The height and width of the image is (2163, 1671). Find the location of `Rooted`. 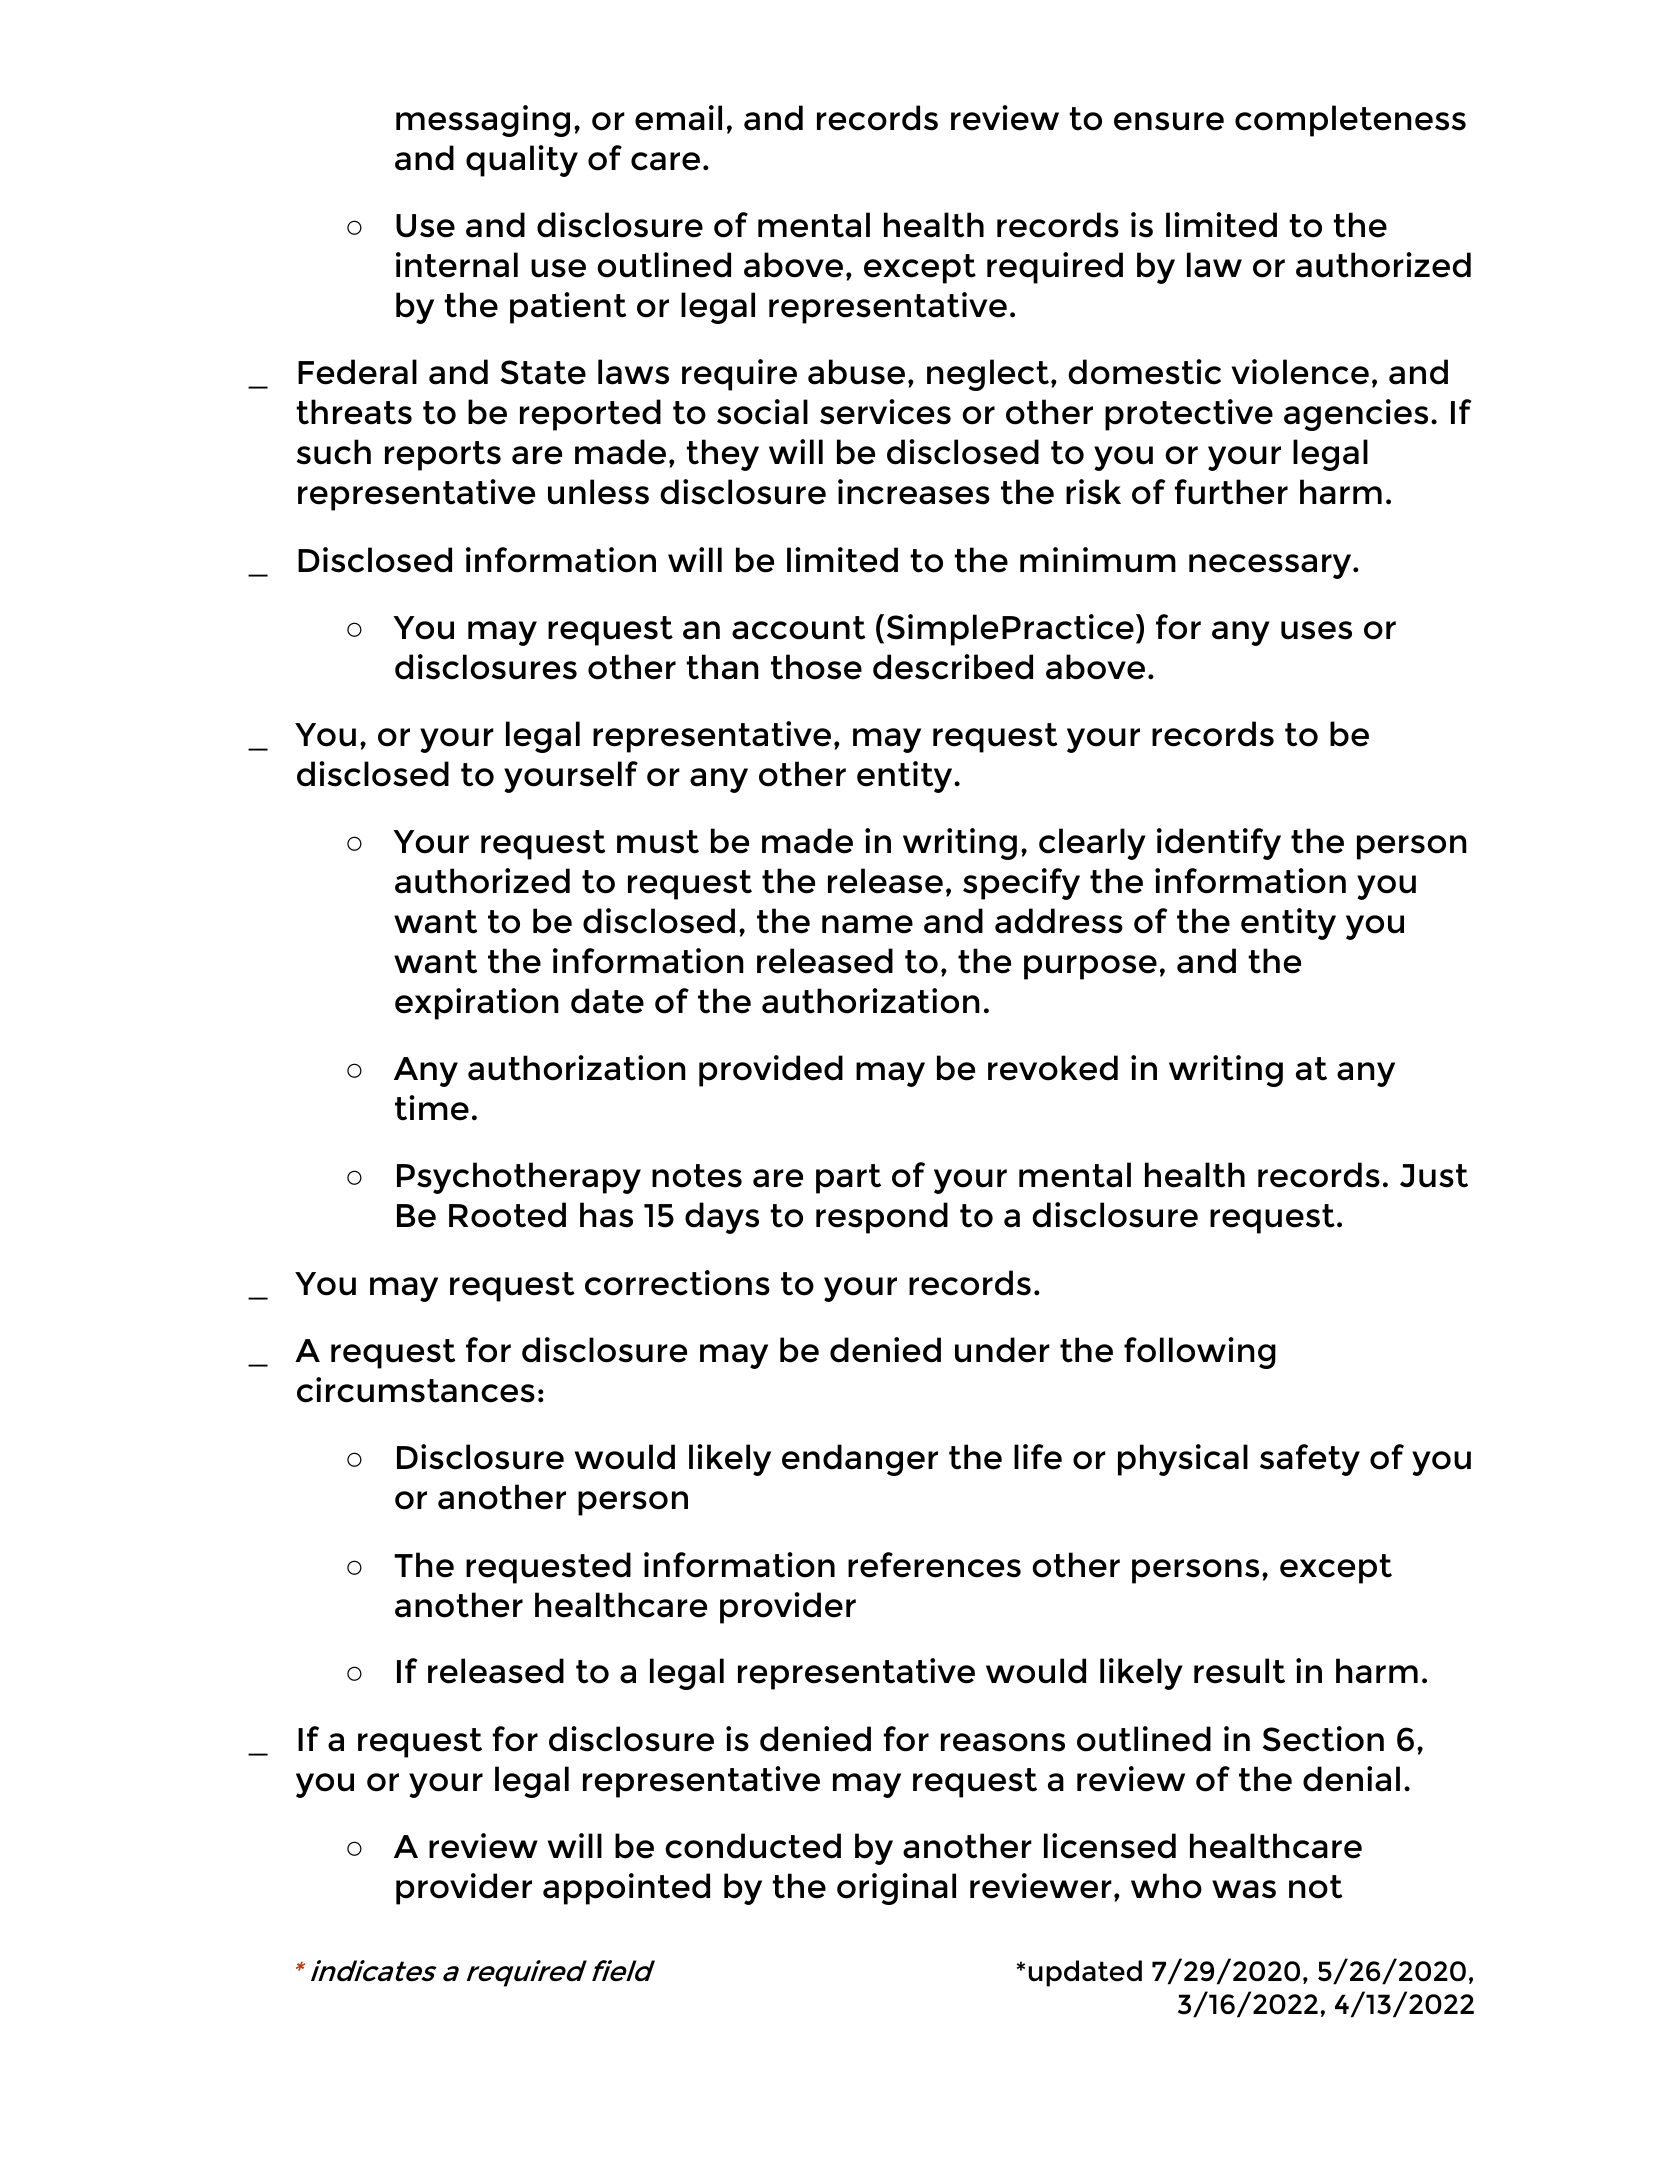

Rooted is located at coordinates (507, 1215).
